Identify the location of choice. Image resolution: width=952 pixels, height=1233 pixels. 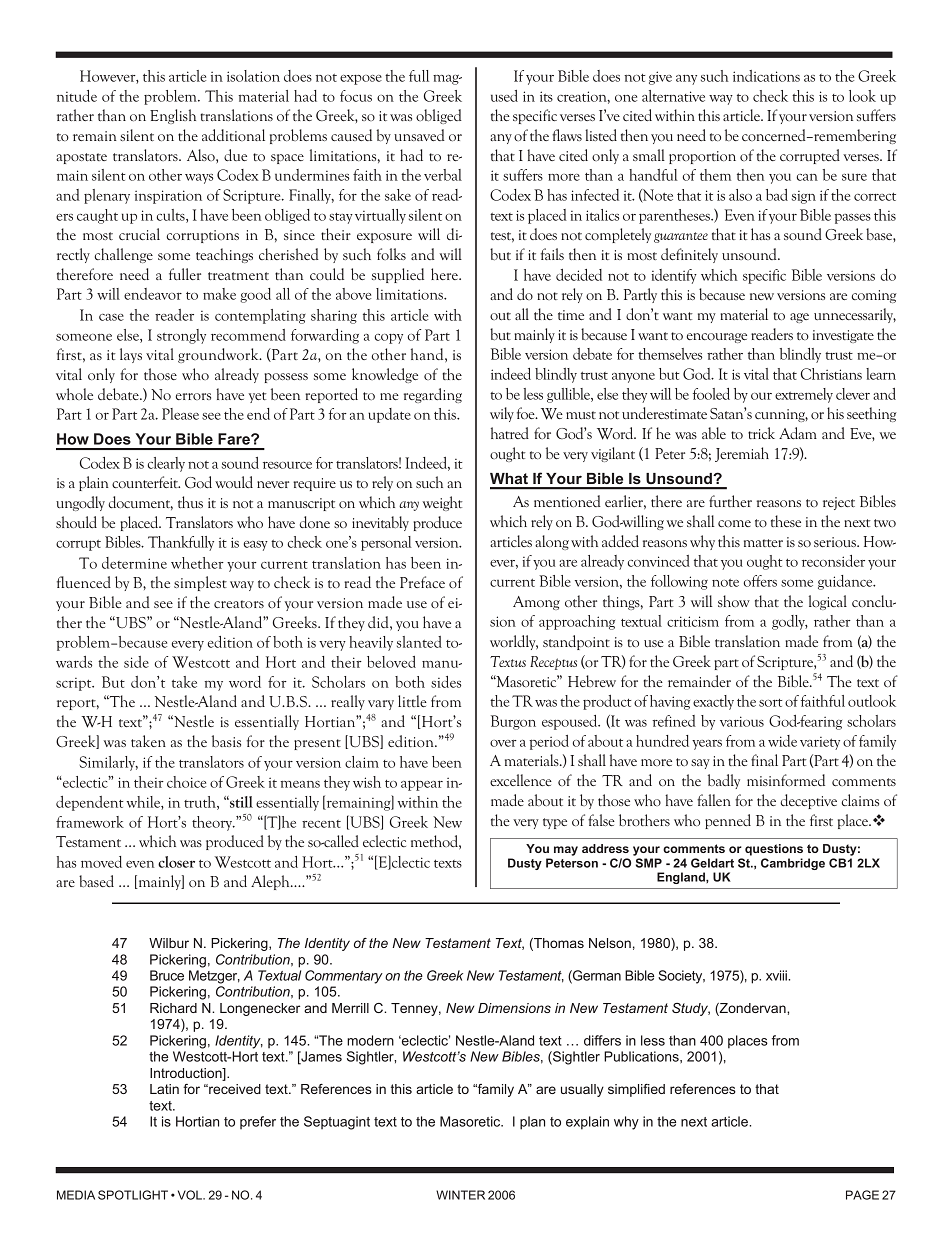
(186, 782).
